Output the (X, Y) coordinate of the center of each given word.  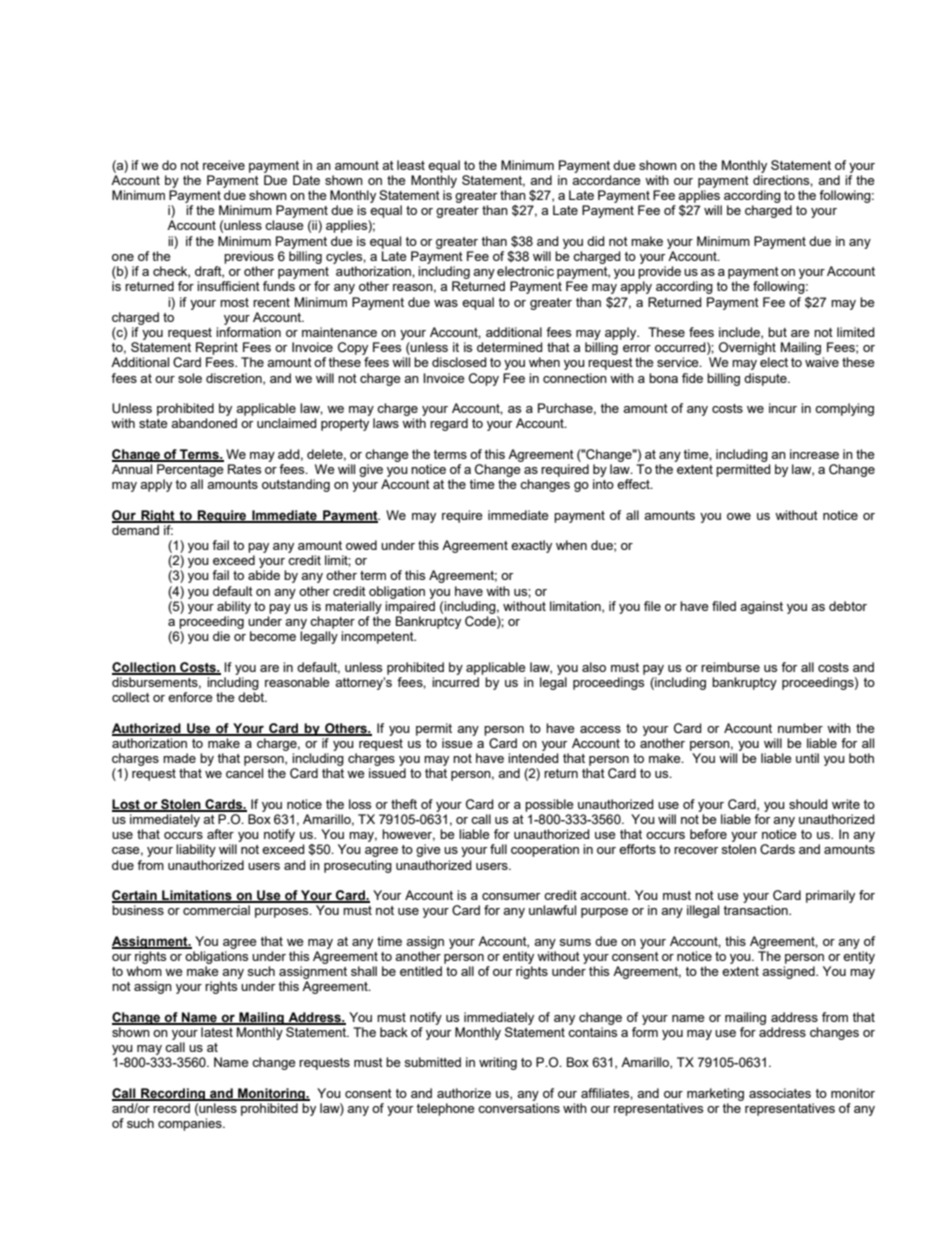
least (411, 165)
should (808, 804)
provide (659, 272)
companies (191, 1124)
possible (549, 805)
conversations (519, 1108)
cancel (244, 773)
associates (780, 1093)
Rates (244, 469)
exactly (531, 546)
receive (224, 165)
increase (814, 454)
